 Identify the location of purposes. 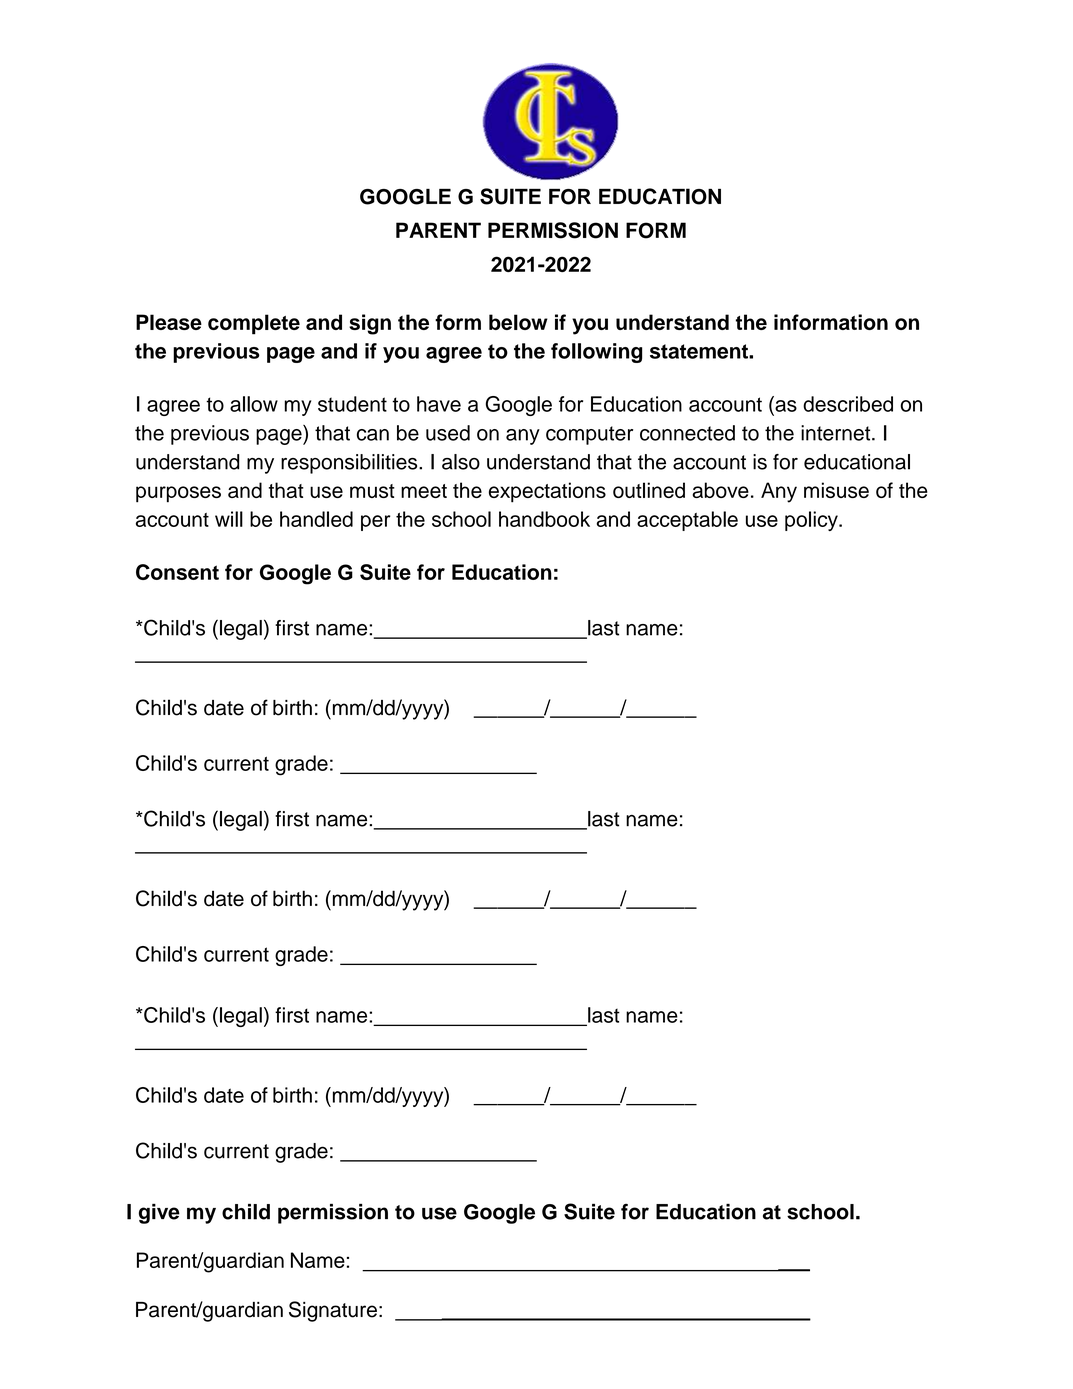
(178, 494).
